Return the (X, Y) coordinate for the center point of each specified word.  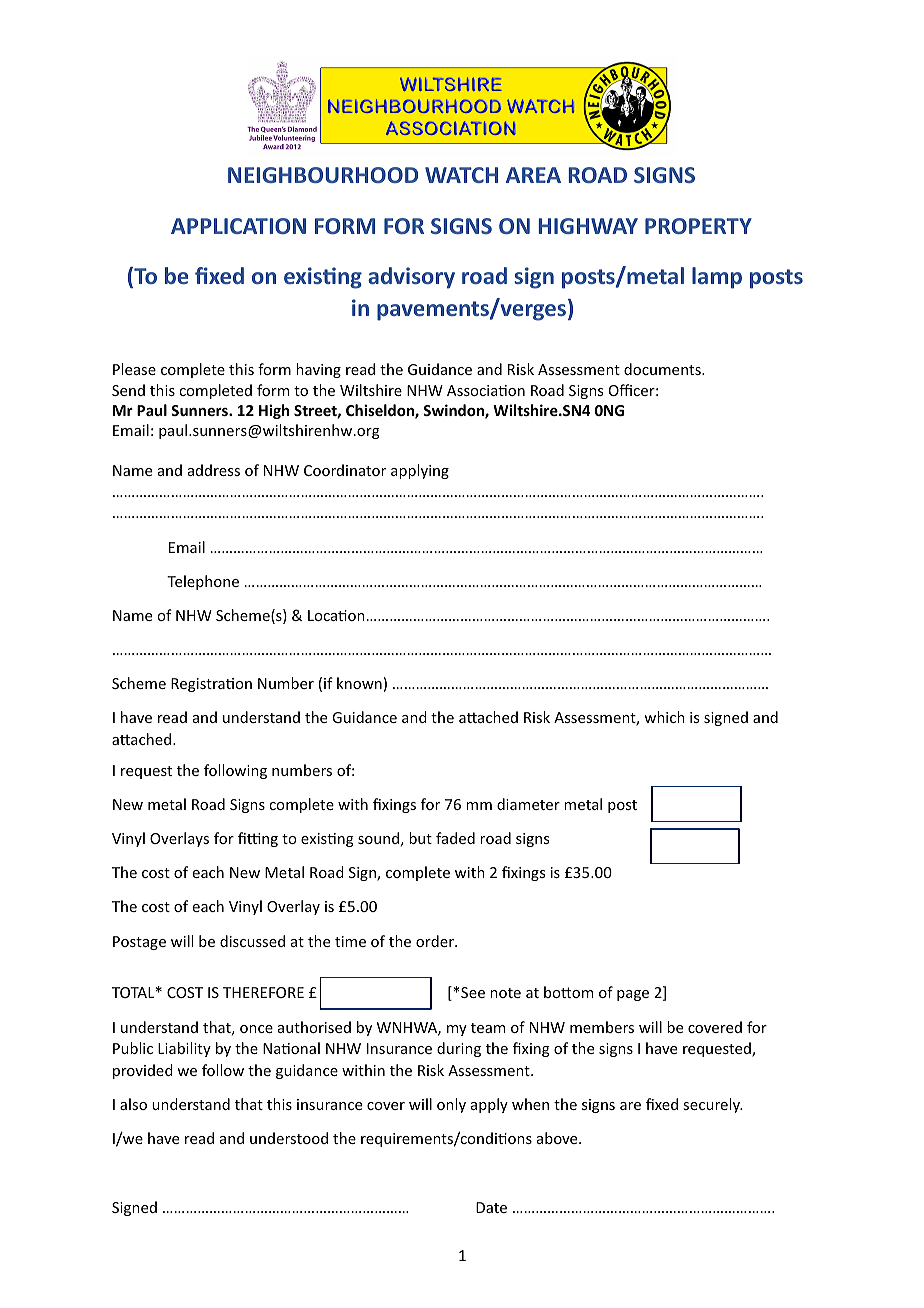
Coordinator (345, 470)
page (633, 995)
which (664, 717)
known (359, 683)
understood (289, 1138)
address (214, 470)
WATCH (461, 175)
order (436, 941)
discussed (252, 941)
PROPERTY (698, 226)
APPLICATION (238, 226)
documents (663, 369)
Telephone (203, 582)
